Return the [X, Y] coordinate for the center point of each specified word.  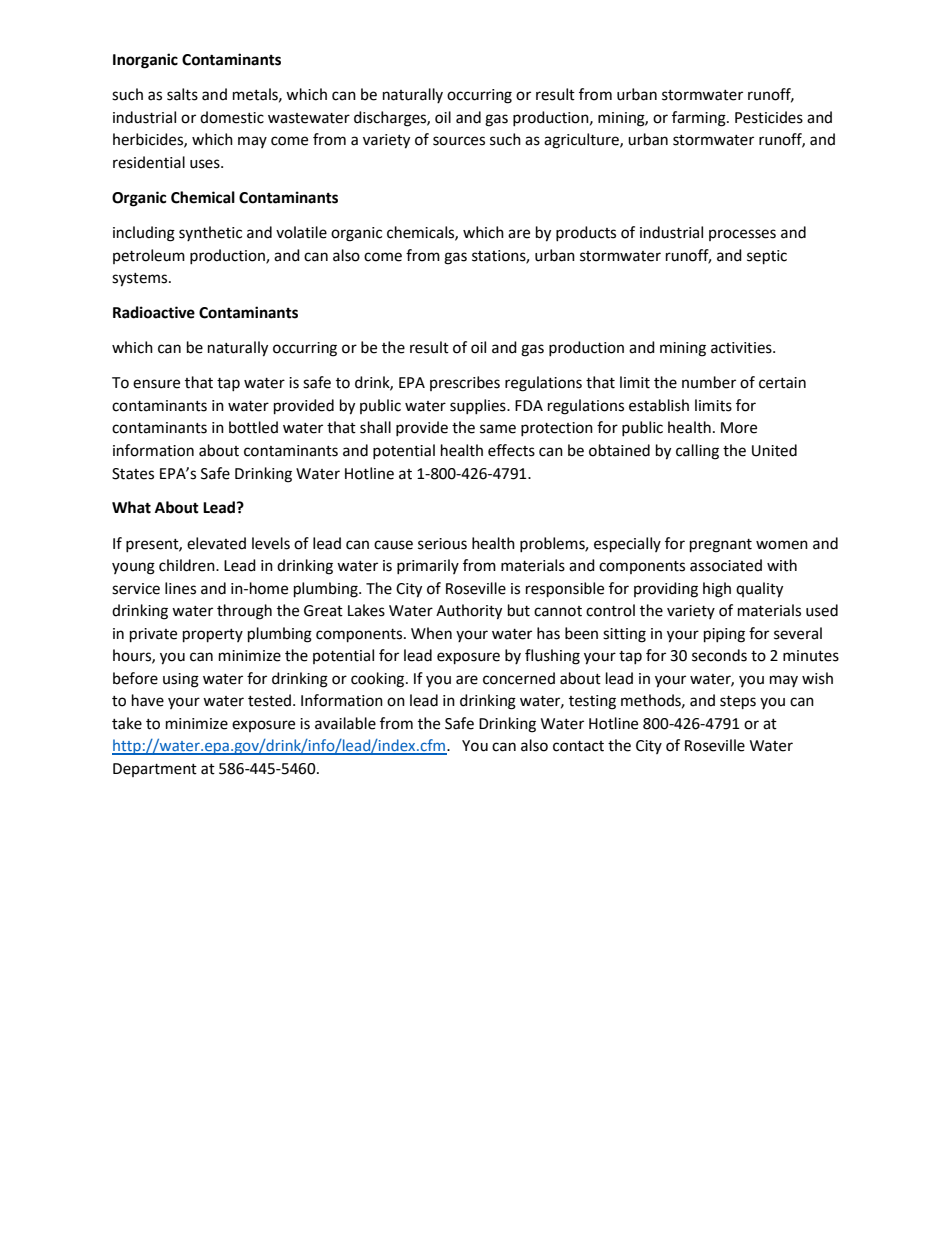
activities [742, 348]
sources [459, 141]
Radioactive [154, 312]
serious [442, 544]
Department [155, 770]
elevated [216, 543]
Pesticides [769, 117]
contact [578, 746]
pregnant [721, 546]
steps [738, 703]
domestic [232, 117]
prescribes [465, 383]
